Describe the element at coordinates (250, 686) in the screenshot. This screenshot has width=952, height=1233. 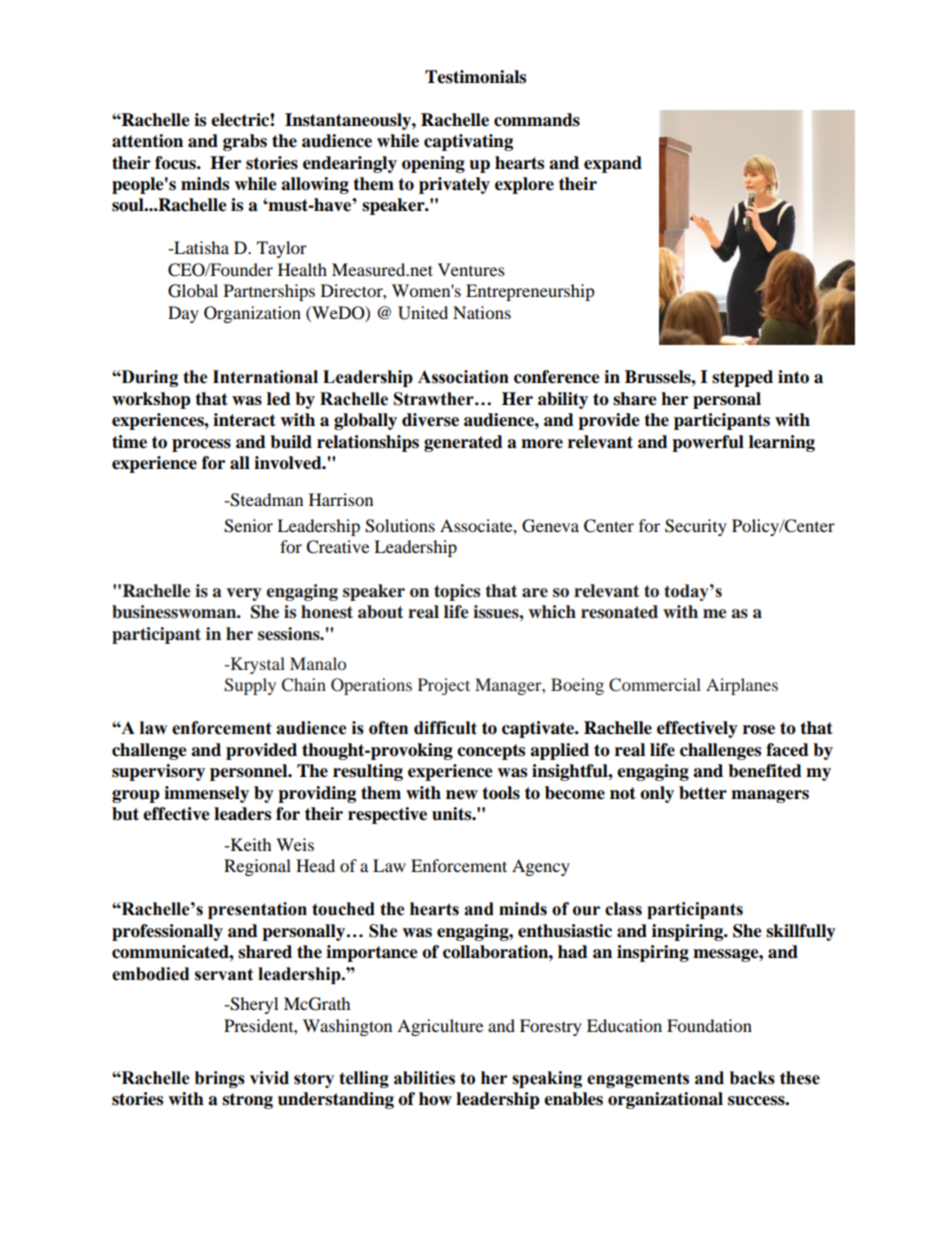
I see `Supply` at that location.
